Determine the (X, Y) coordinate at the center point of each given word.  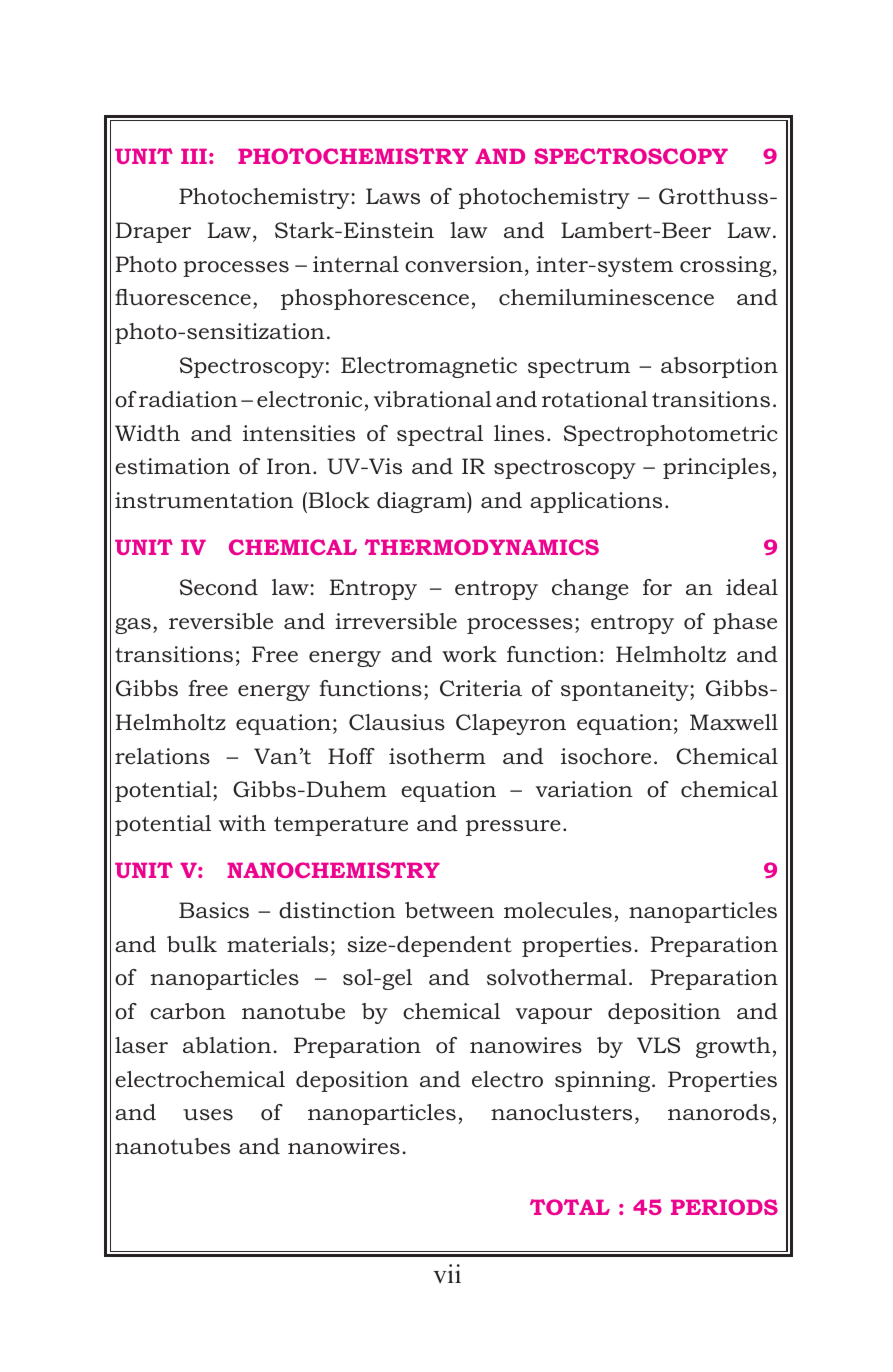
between (449, 910)
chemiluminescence (606, 297)
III (194, 156)
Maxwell (734, 722)
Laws (393, 196)
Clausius (397, 722)
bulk (192, 944)
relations (162, 756)
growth (733, 1047)
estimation (172, 466)
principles (716, 468)
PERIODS (724, 1207)
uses (208, 1115)
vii (447, 1273)
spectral (440, 435)
